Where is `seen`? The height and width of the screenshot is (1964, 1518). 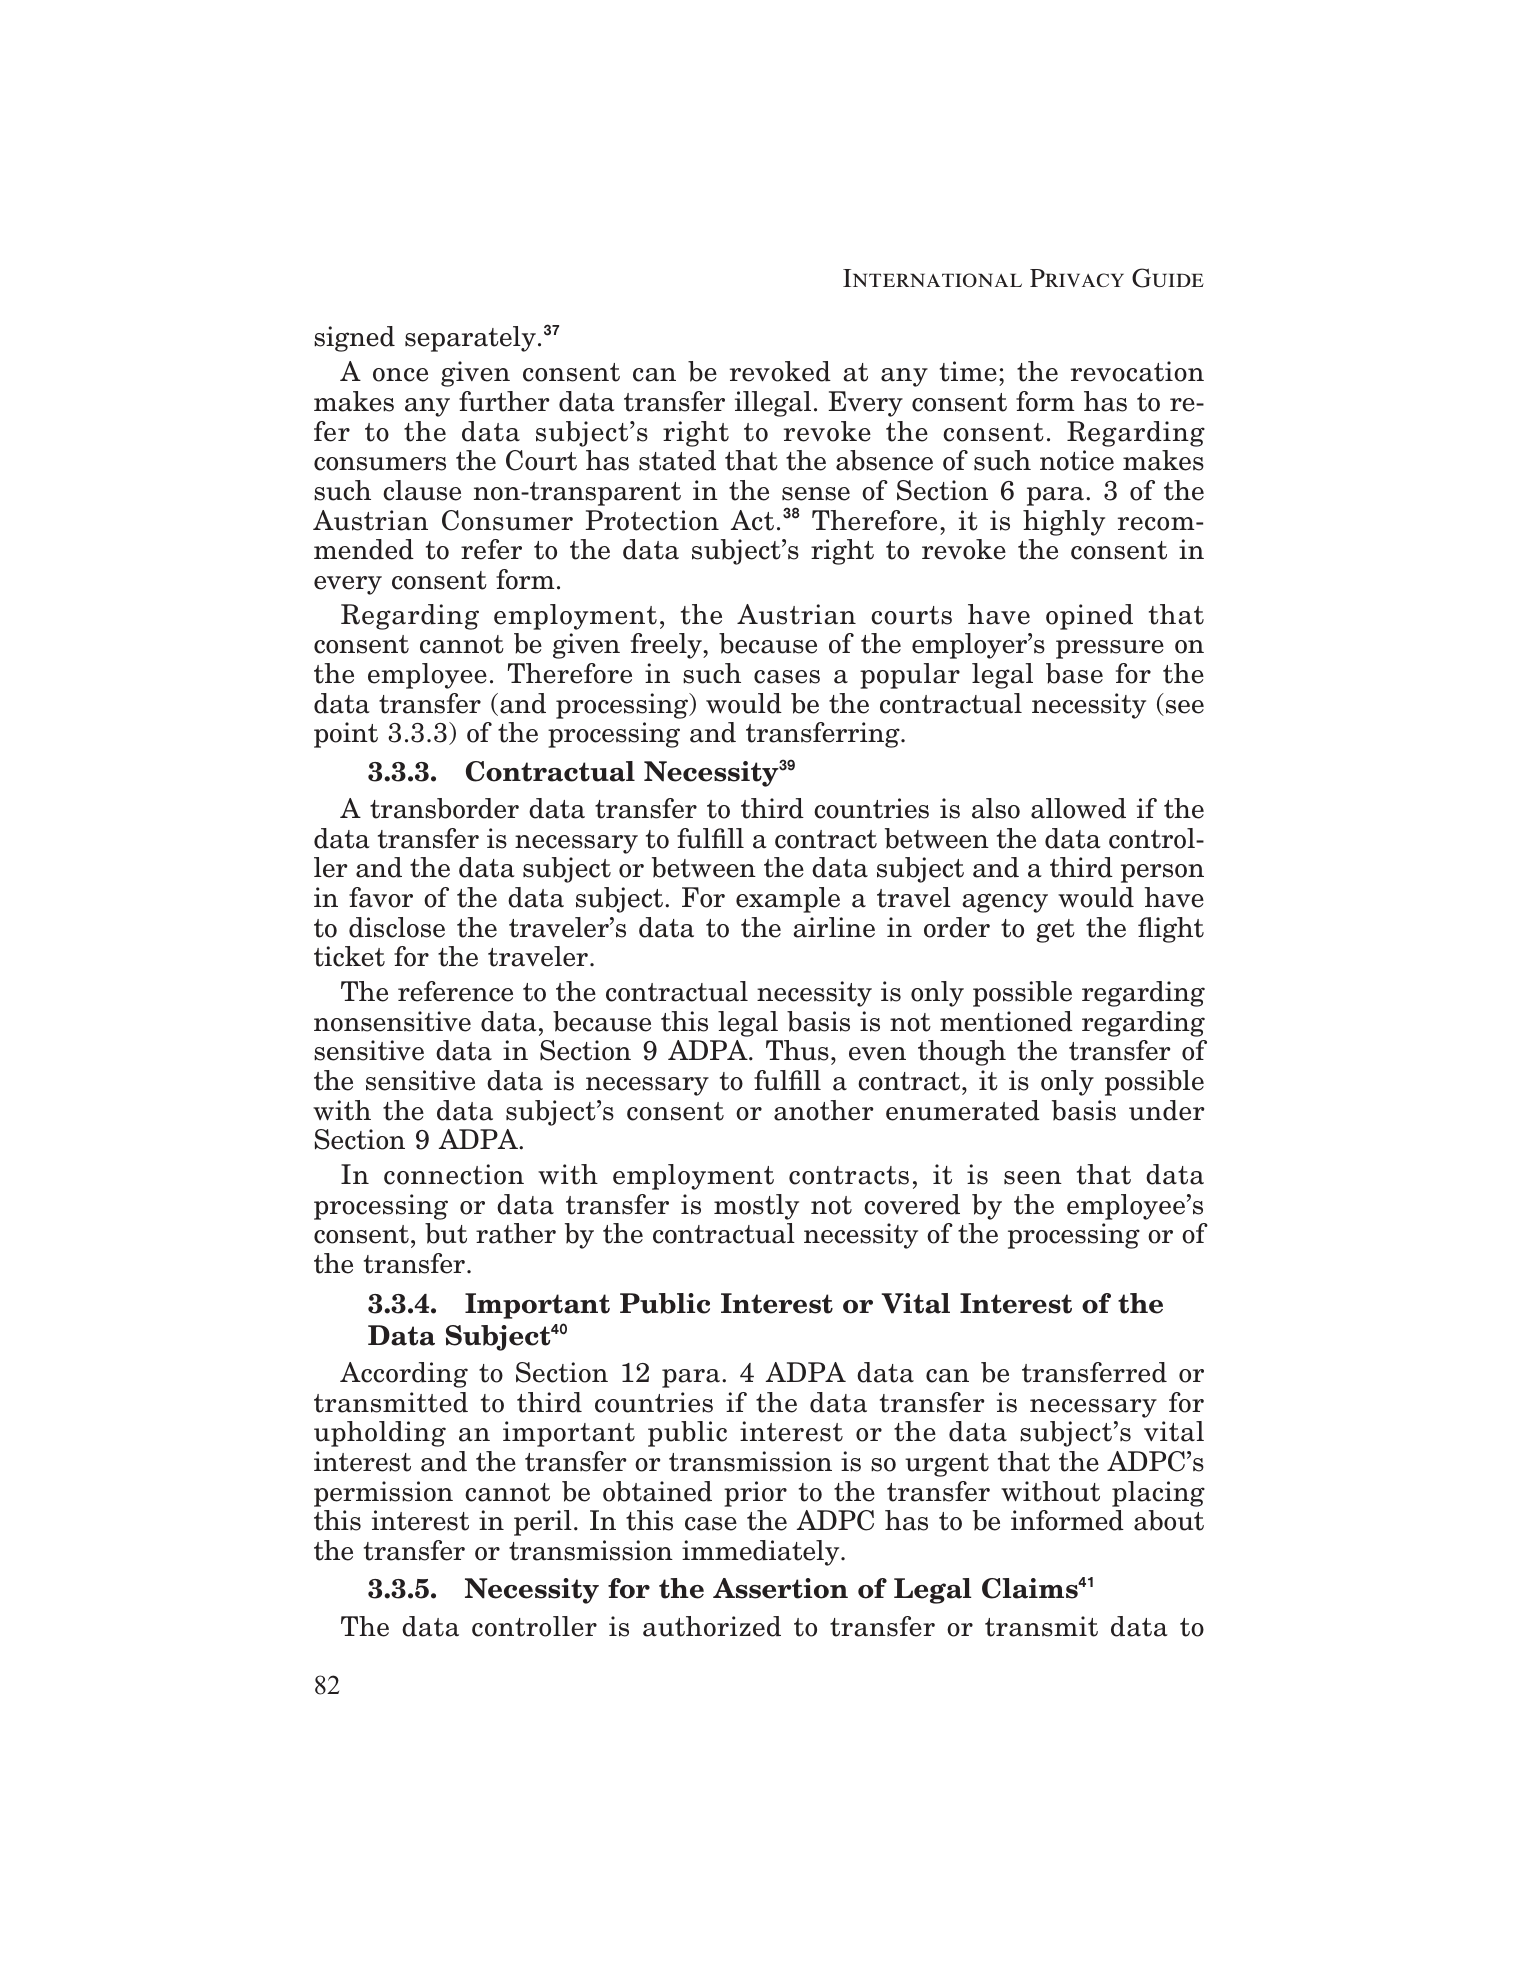 seen is located at coordinates (1033, 1178).
